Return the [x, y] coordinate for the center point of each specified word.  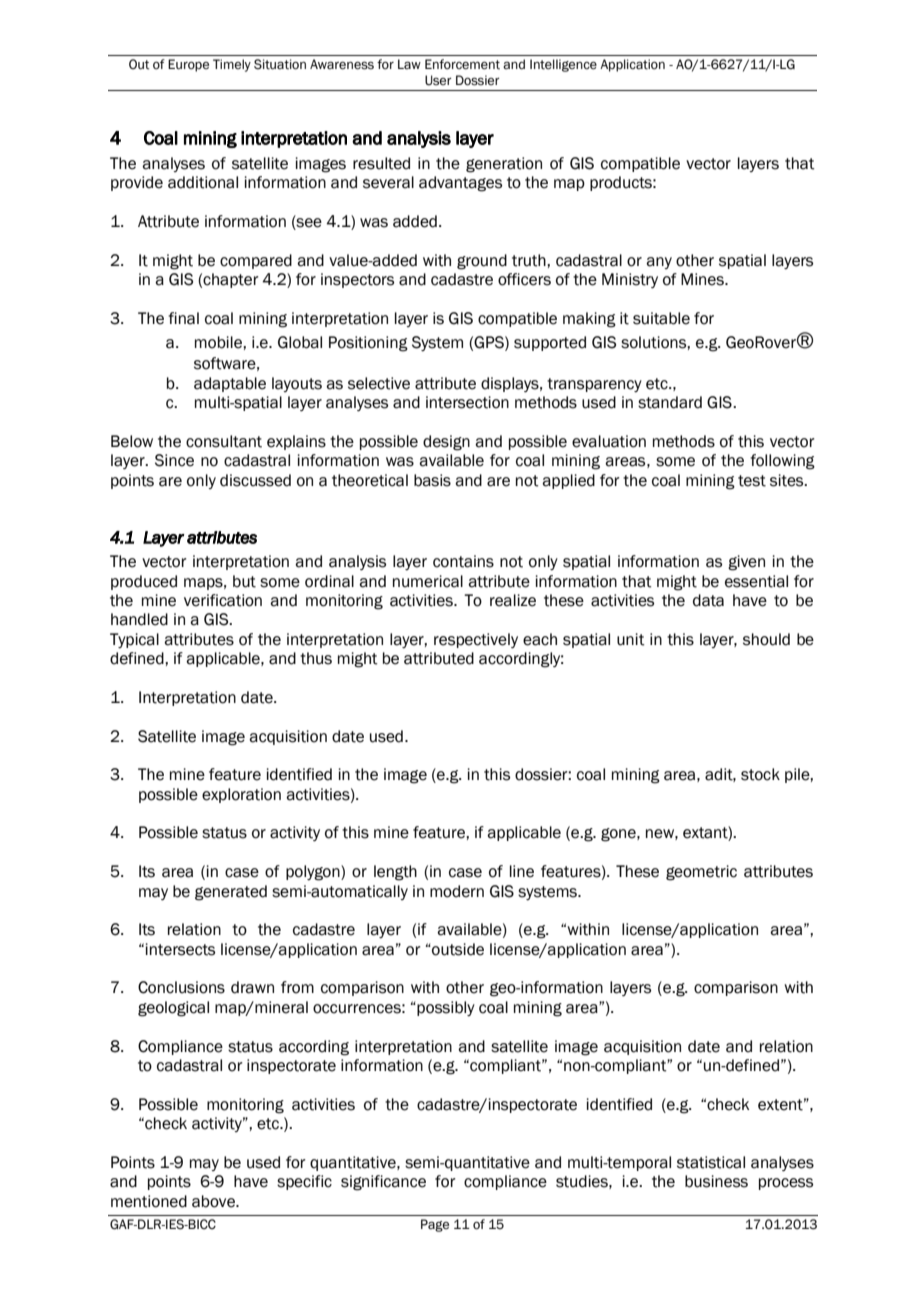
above [214, 1201]
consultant [224, 441]
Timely [232, 65]
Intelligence [563, 65]
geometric [701, 873]
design [446, 443]
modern [457, 891]
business [716, 1181]
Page [435, 1225]
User [438, 80]
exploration [241, 795]
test [752, 481]
